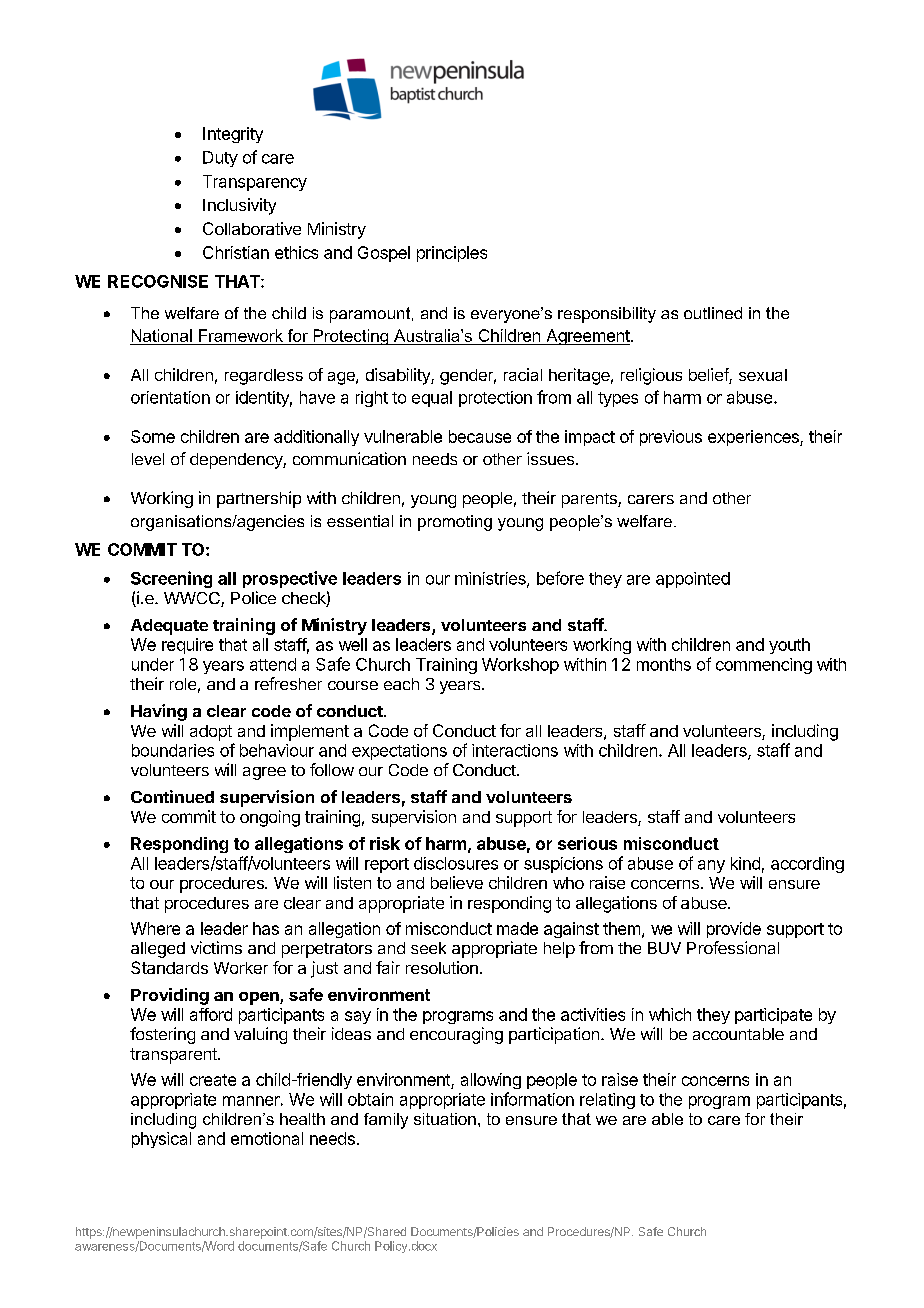 The height and width of the screenshot is (1308, 924). I want to click on kind, so click(745, 863).
